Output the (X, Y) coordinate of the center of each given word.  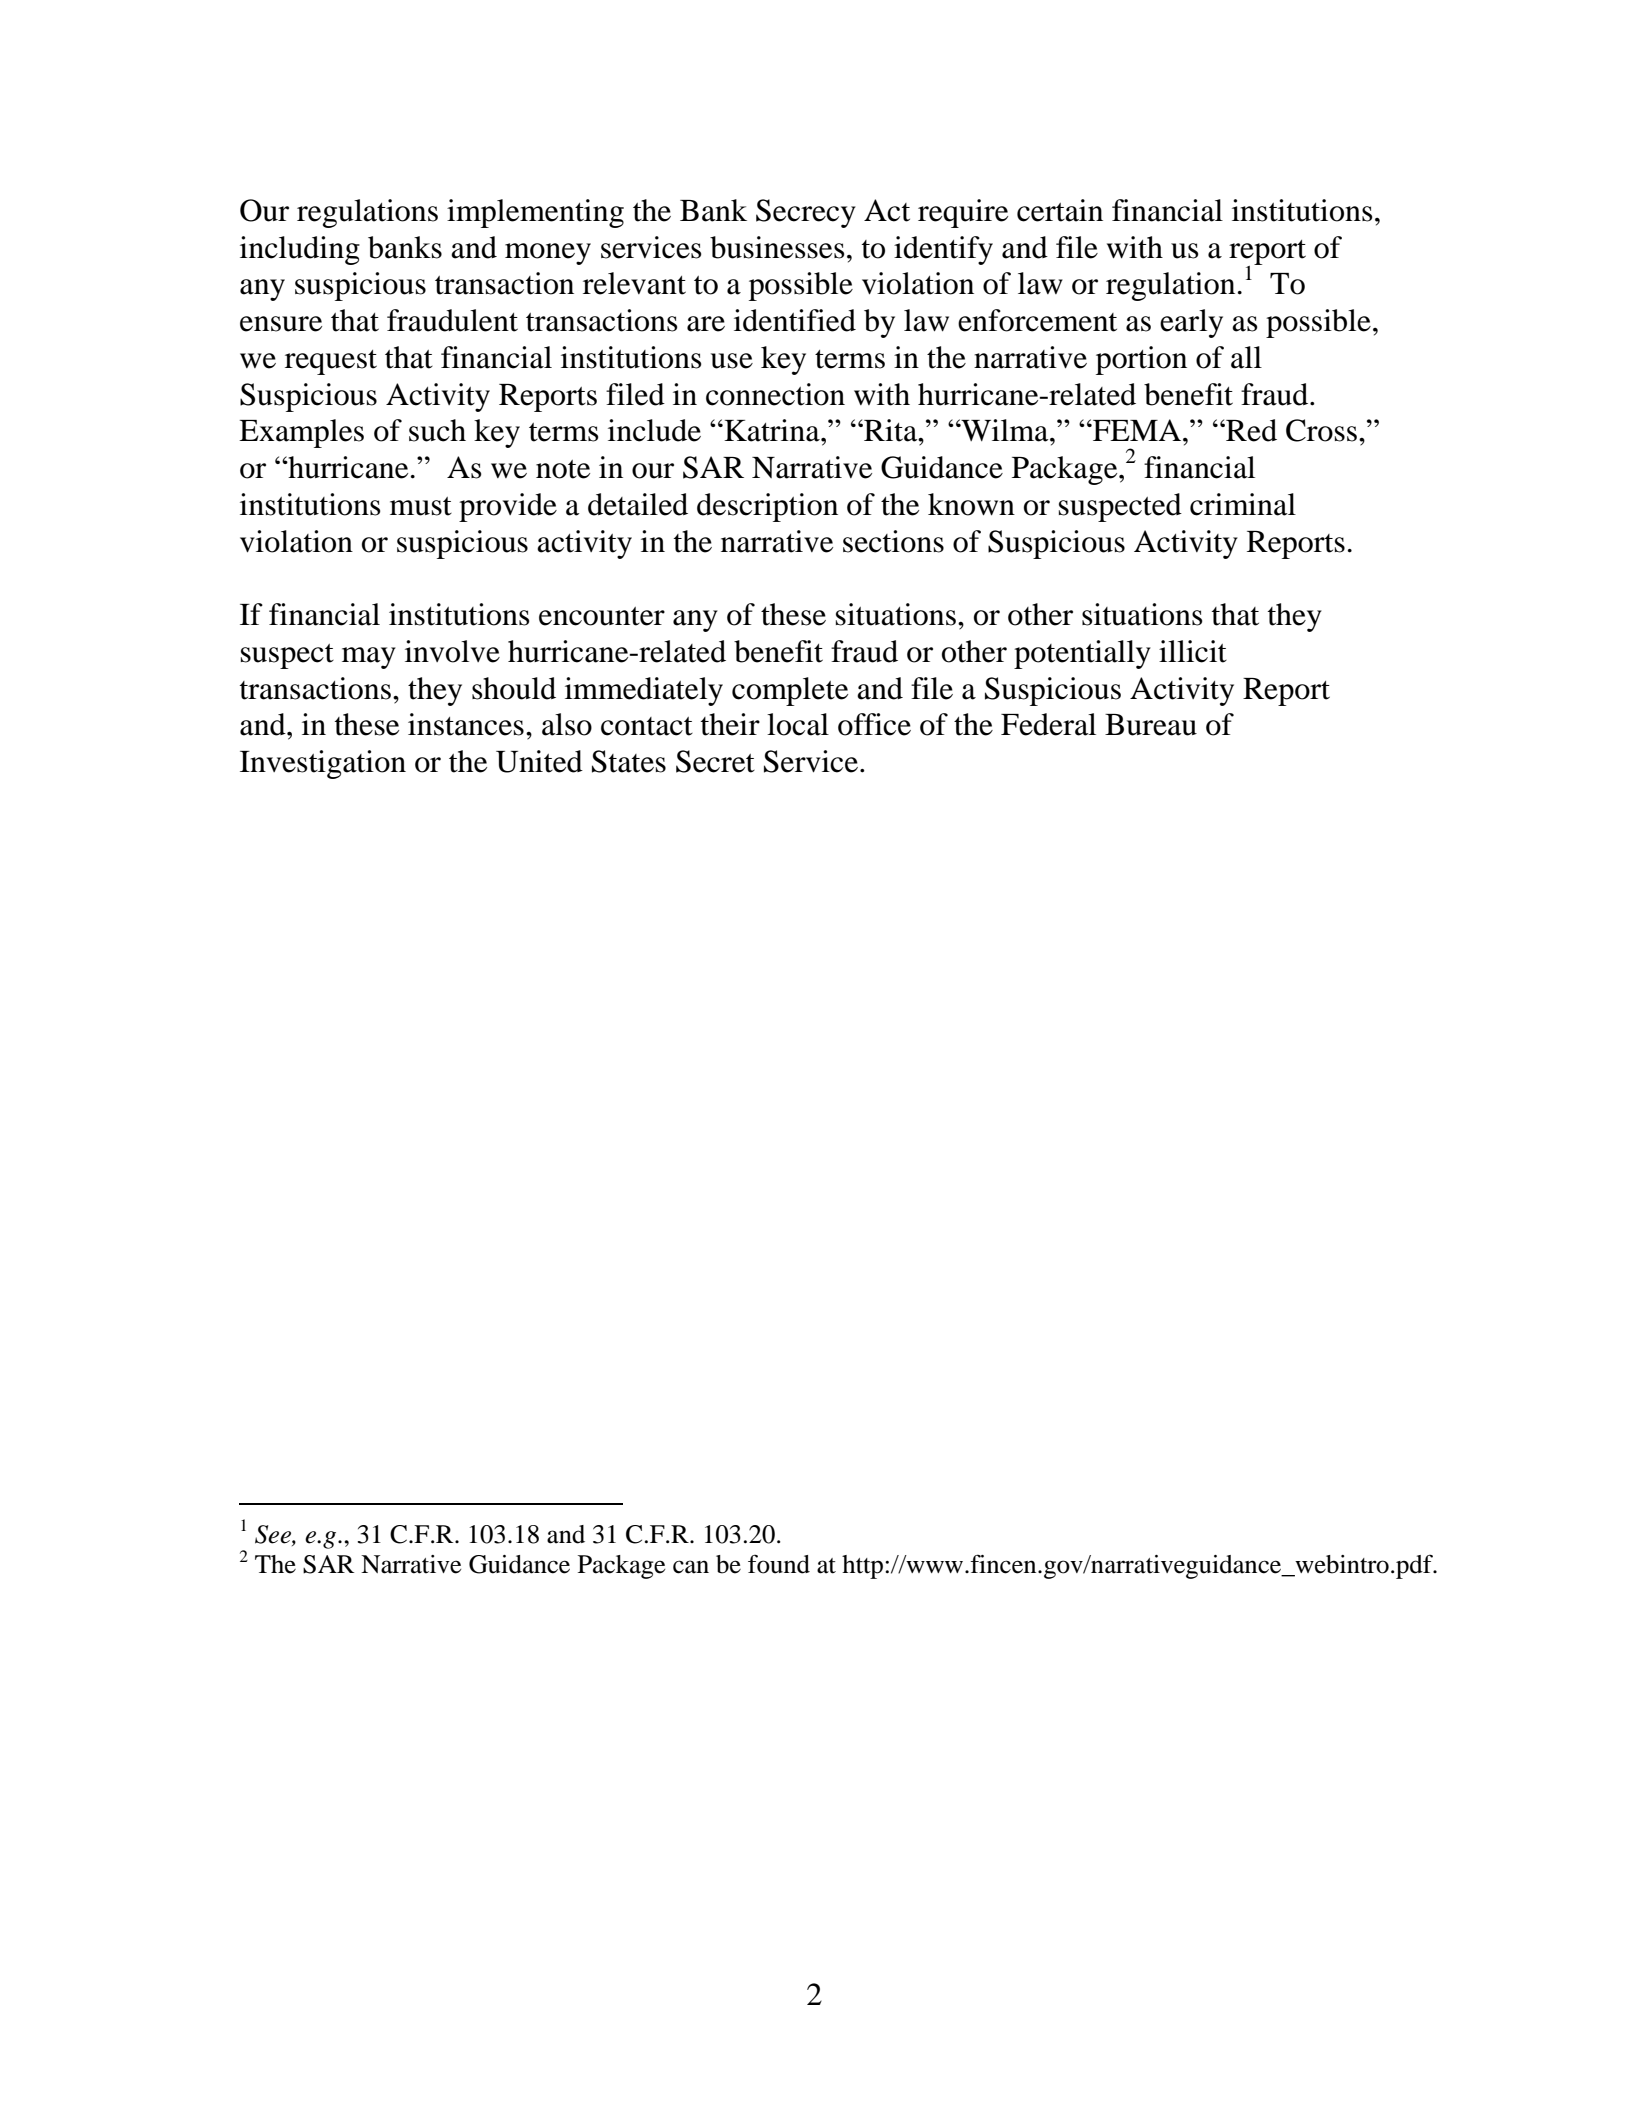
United (539, 761)
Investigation (323, 764)
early (1191, 323)
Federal (1048, 724)
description (767, 507)
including (300, 250)
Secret (715, 761)
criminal (1243, 504)
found (779, 1564)
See (274, 1535)
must (421, 506)
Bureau (1151, 725)
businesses (777, 247)
